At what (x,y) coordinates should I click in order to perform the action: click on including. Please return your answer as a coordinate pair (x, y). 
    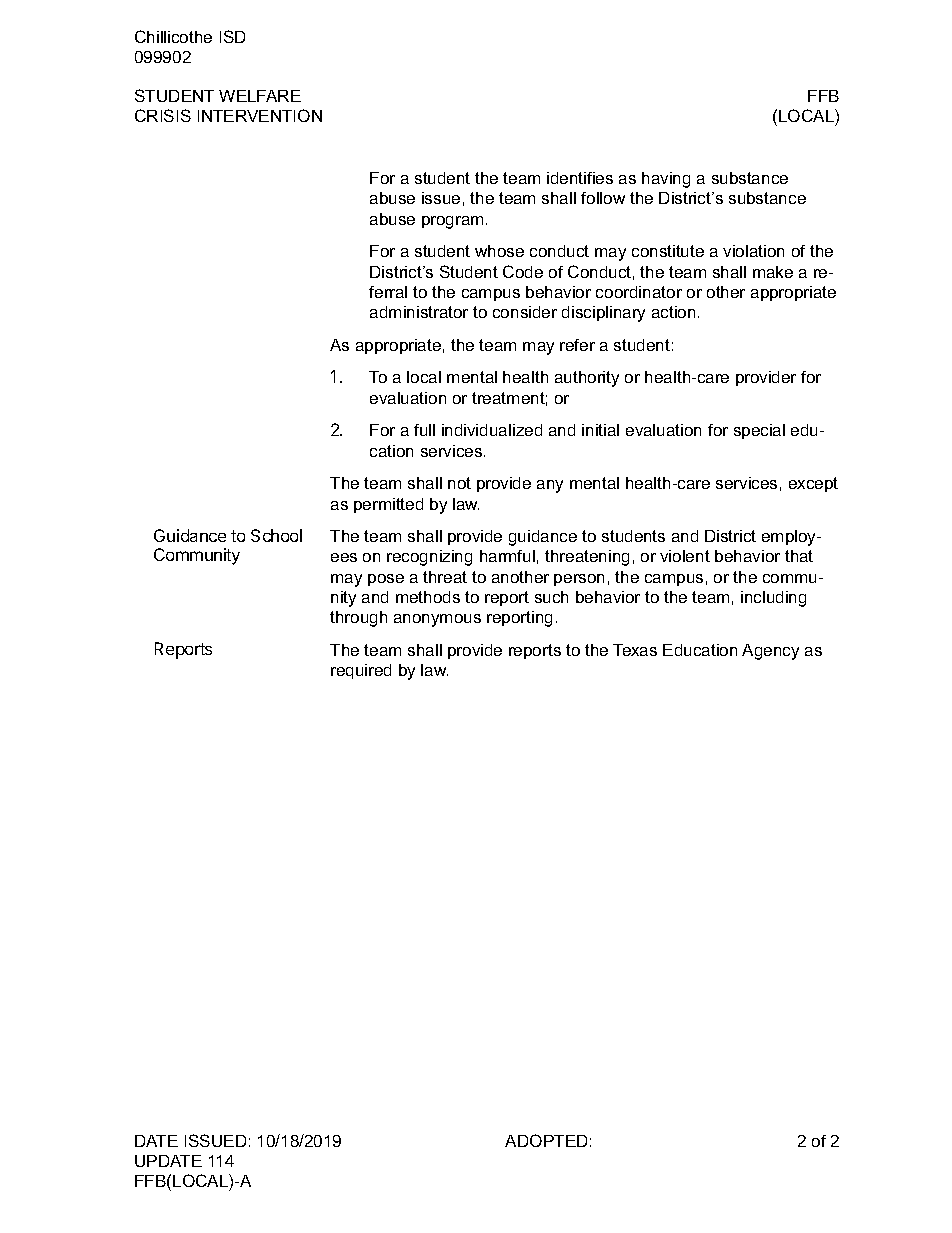
    Looking at the image, I should click on (773, 599).
